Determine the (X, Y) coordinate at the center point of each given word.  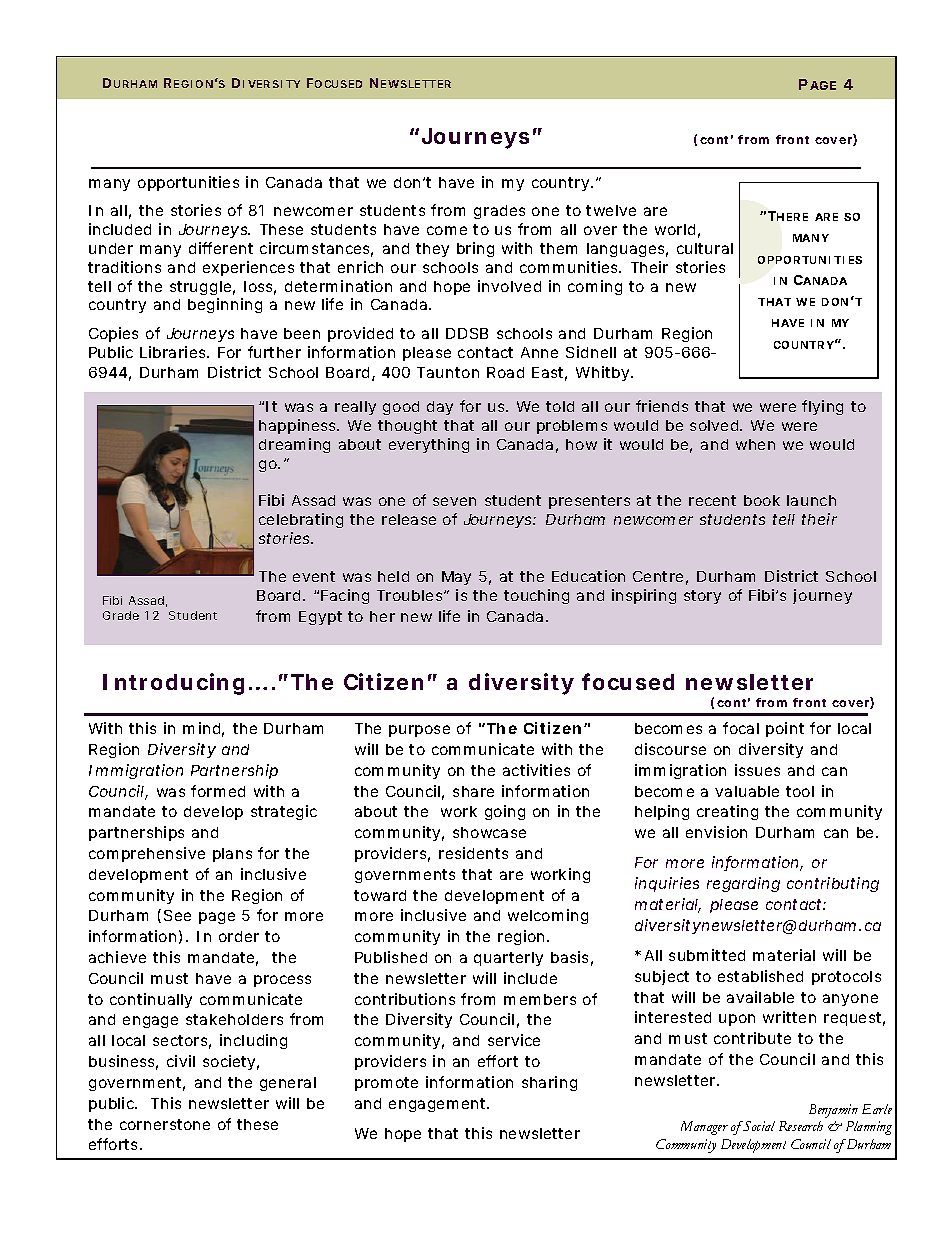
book (762, 500)
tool (800, 791)
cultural (705, 248)
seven (454, 501)
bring (475, 249)
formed (218, 791)
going (505, 812)
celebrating (301, 520)
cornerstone (165, 1124)
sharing (549, 1083)
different (221, 248)
